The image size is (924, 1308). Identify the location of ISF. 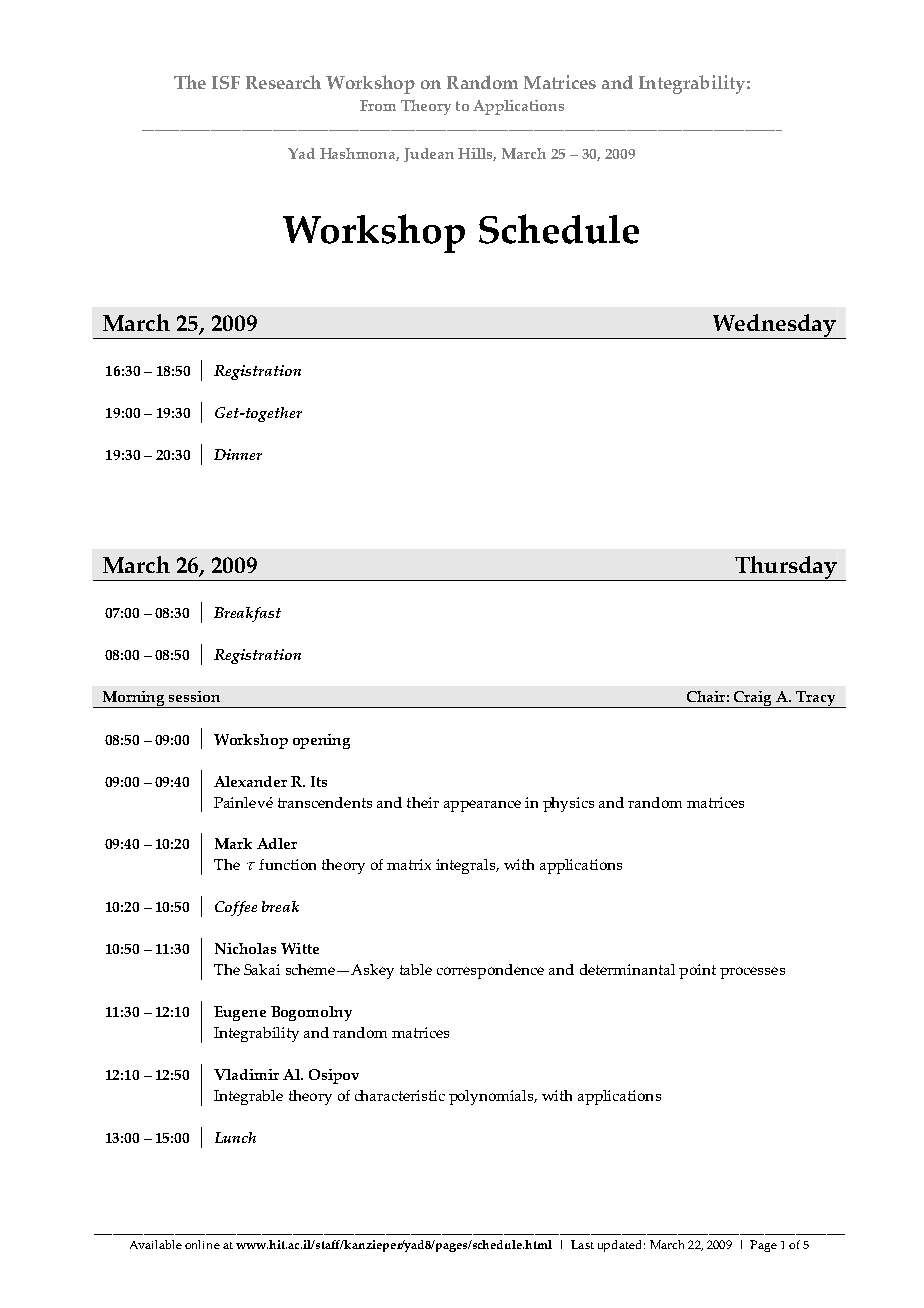
(226, 82).
